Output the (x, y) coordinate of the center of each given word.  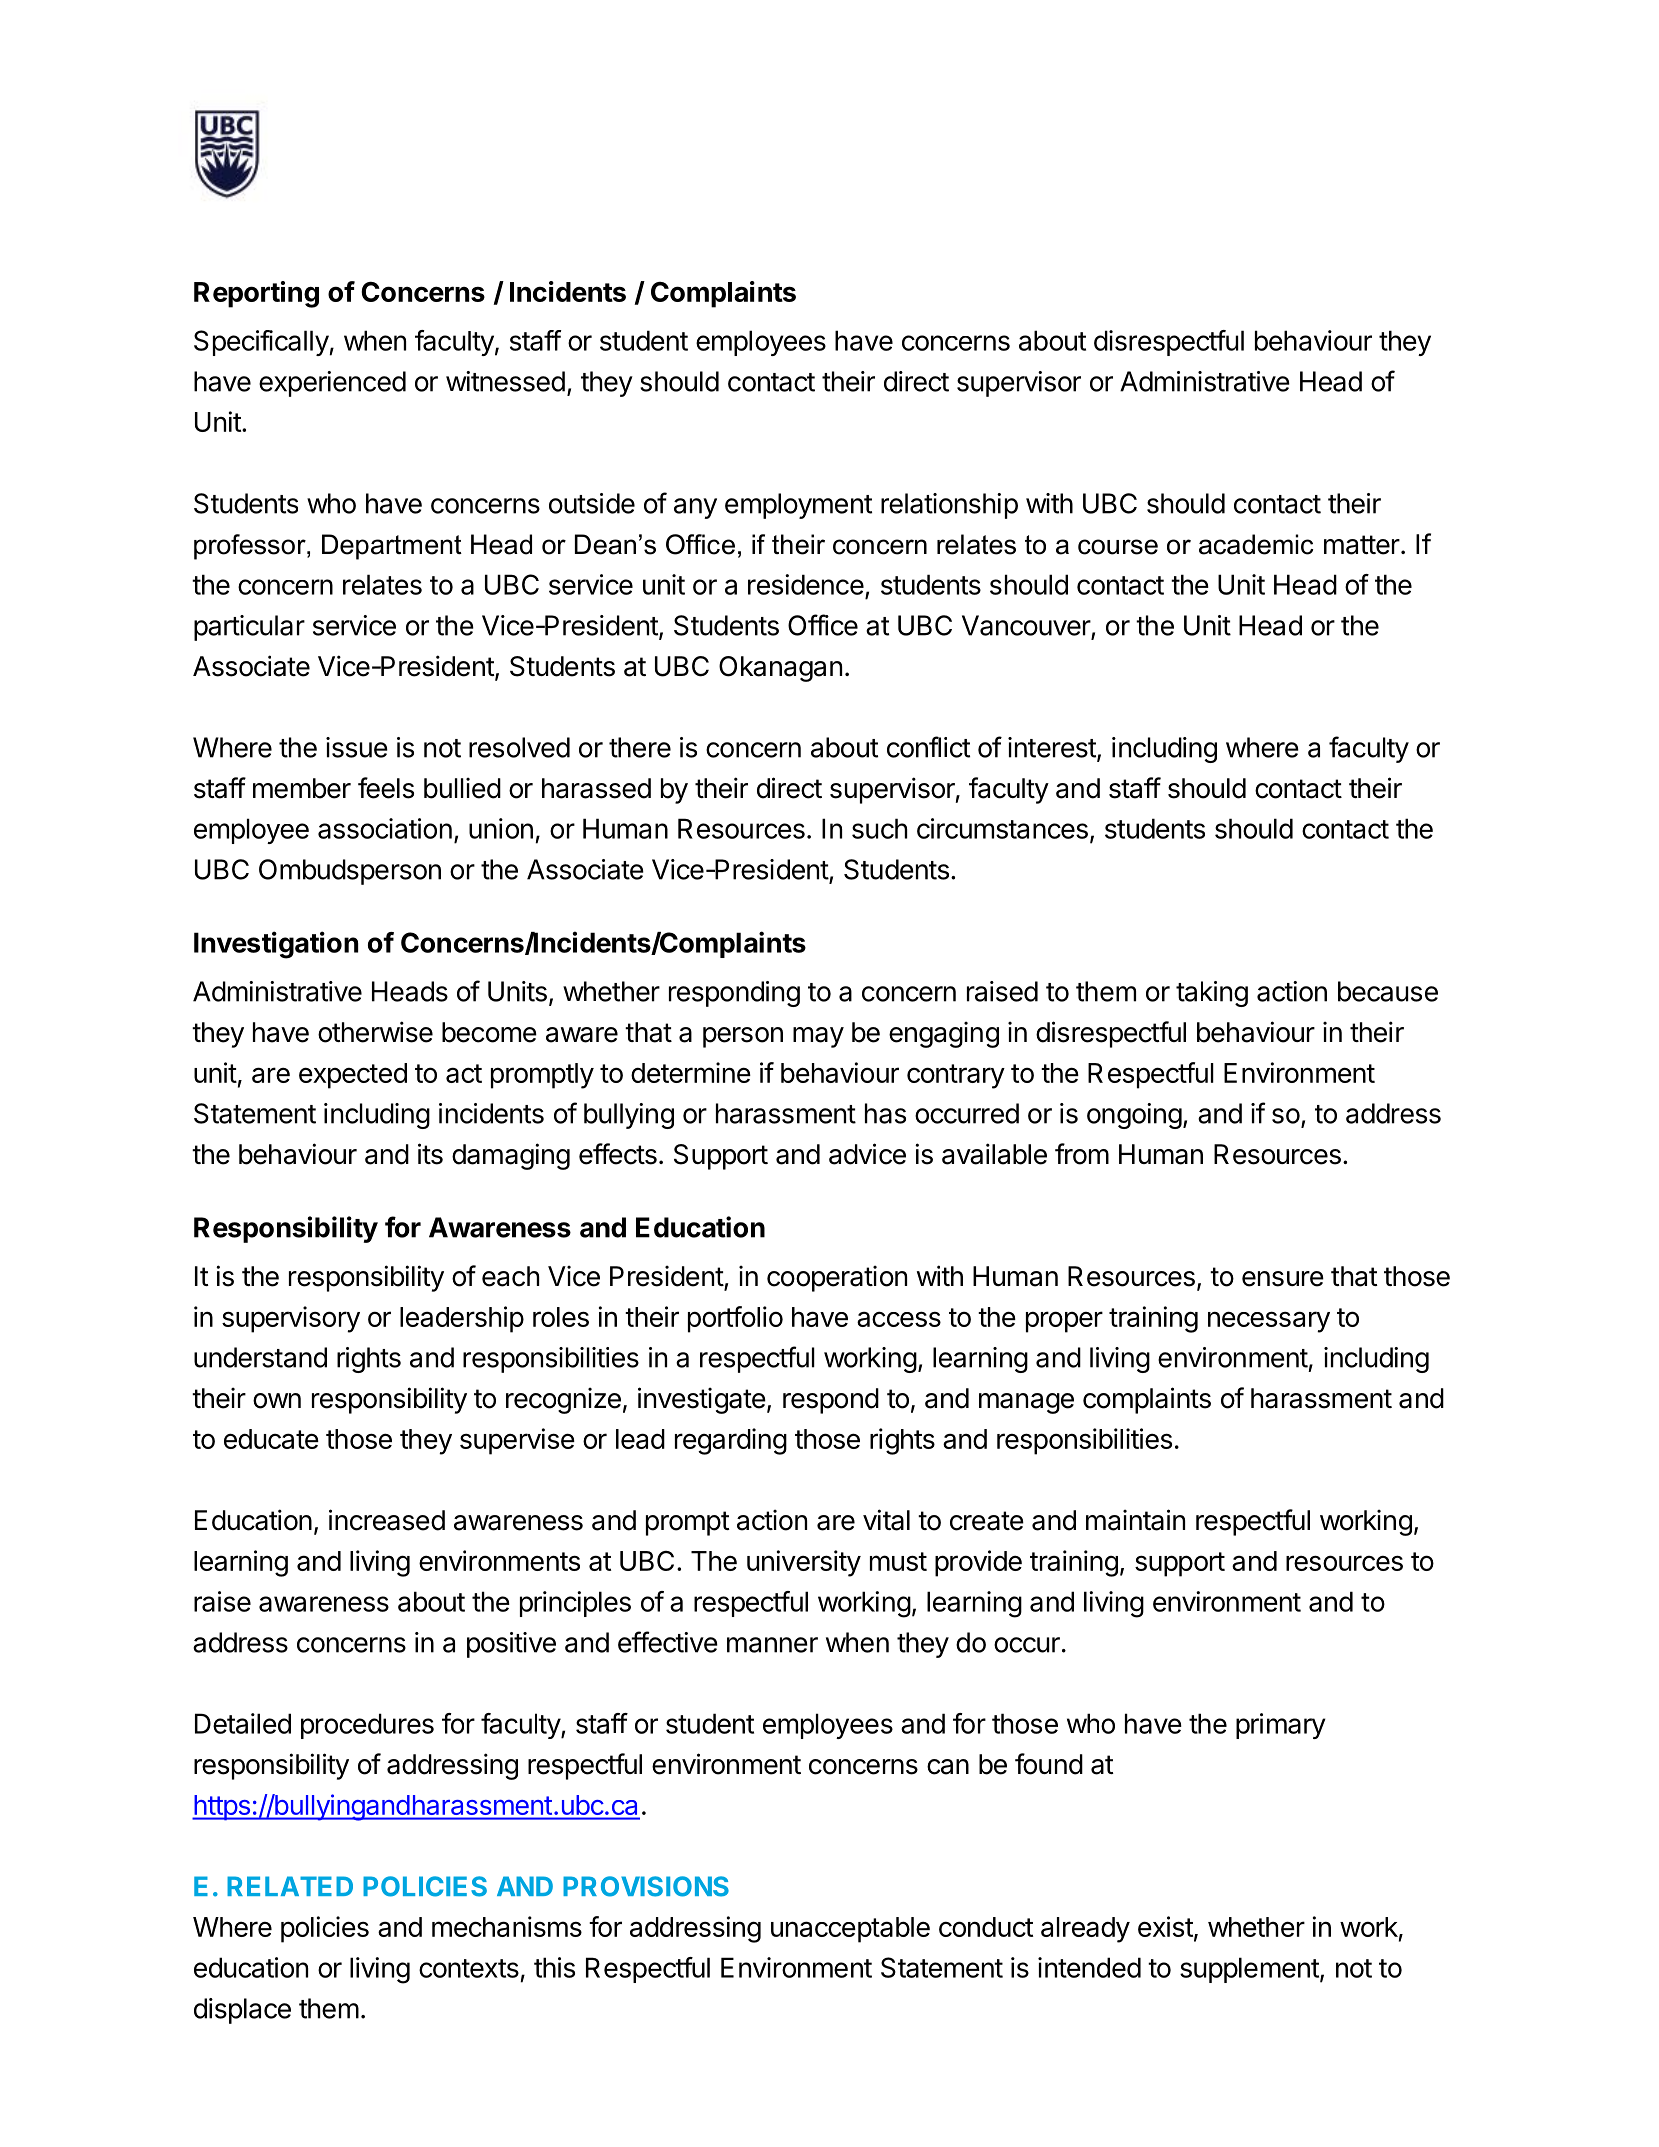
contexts (469, 1968)
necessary (1269, 1322)
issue (357, 747)
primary (1281, 1726)
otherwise (375, 1032)
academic (1256, 544)
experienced (332, 384)
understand (260, 1357)
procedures (367, 1726)
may (818, 1037)
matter (1362, 545)
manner (772, 1645)
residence (806, 584)
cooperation (837, 1278)
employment (798, 506)
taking (1212, 994)
